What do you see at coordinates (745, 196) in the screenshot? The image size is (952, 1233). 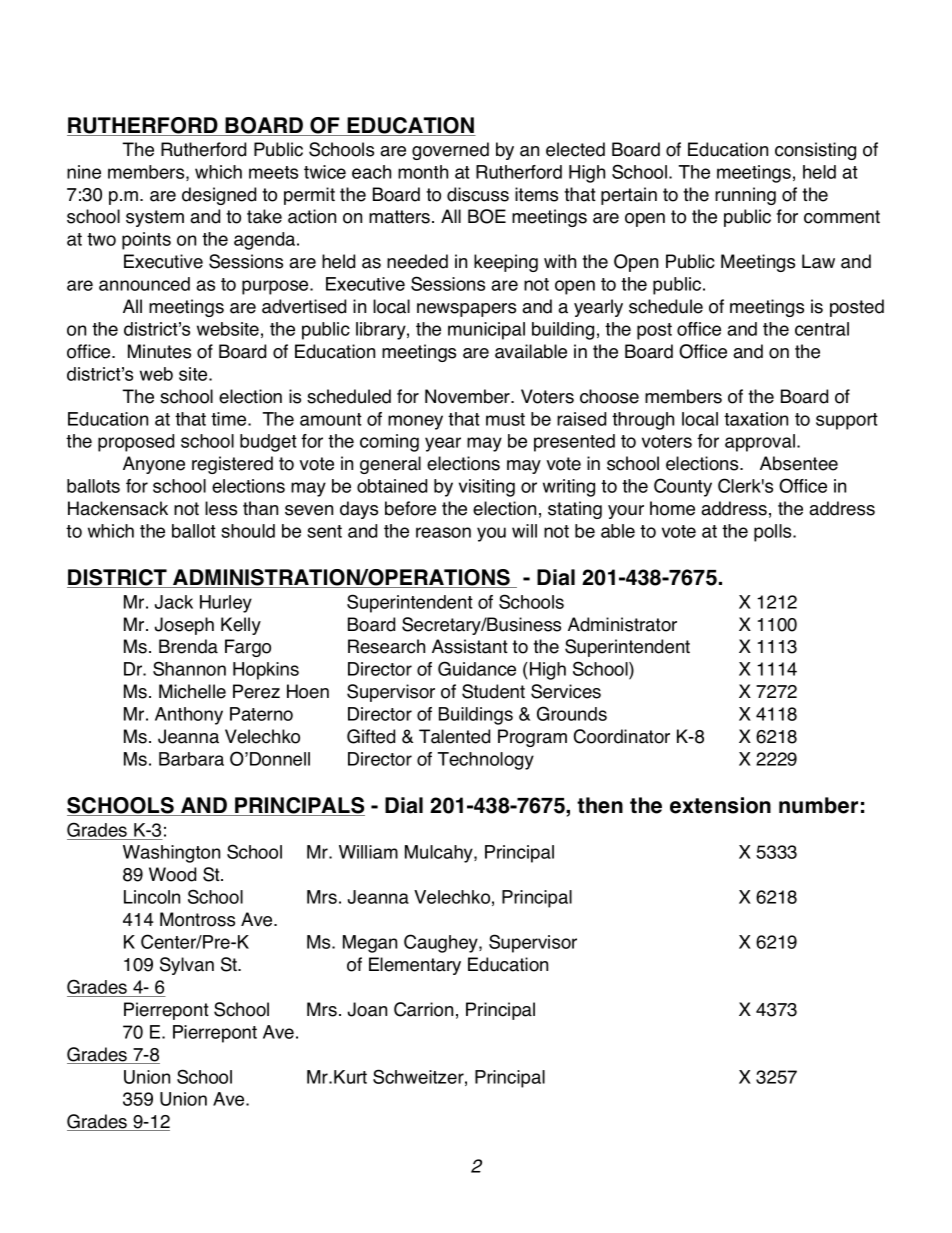 I see `running` at bounding box center [745, 196].
